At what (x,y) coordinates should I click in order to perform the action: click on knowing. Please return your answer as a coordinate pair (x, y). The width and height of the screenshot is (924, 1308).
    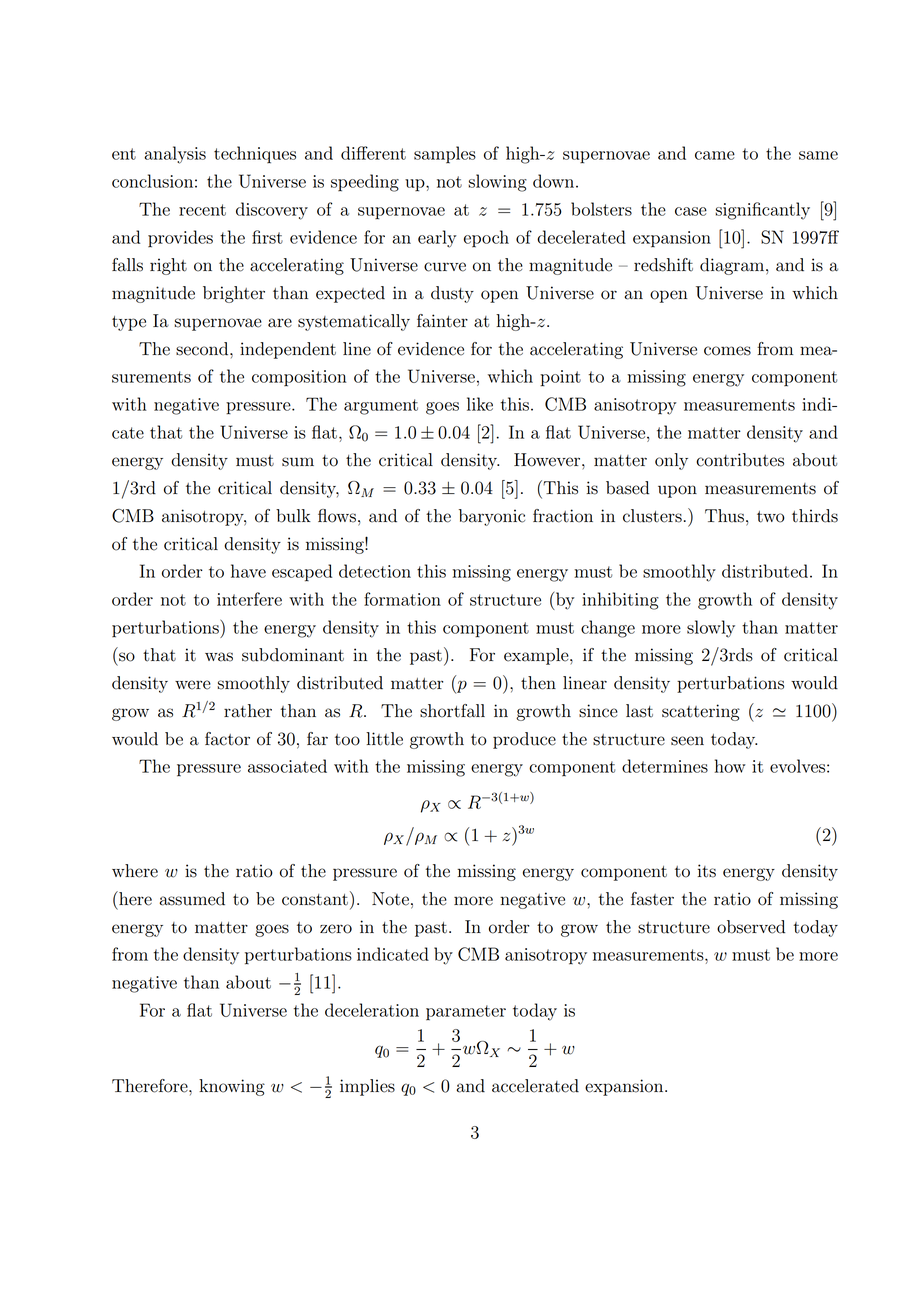
    Looking at the image, I should click on (232, 1087).
